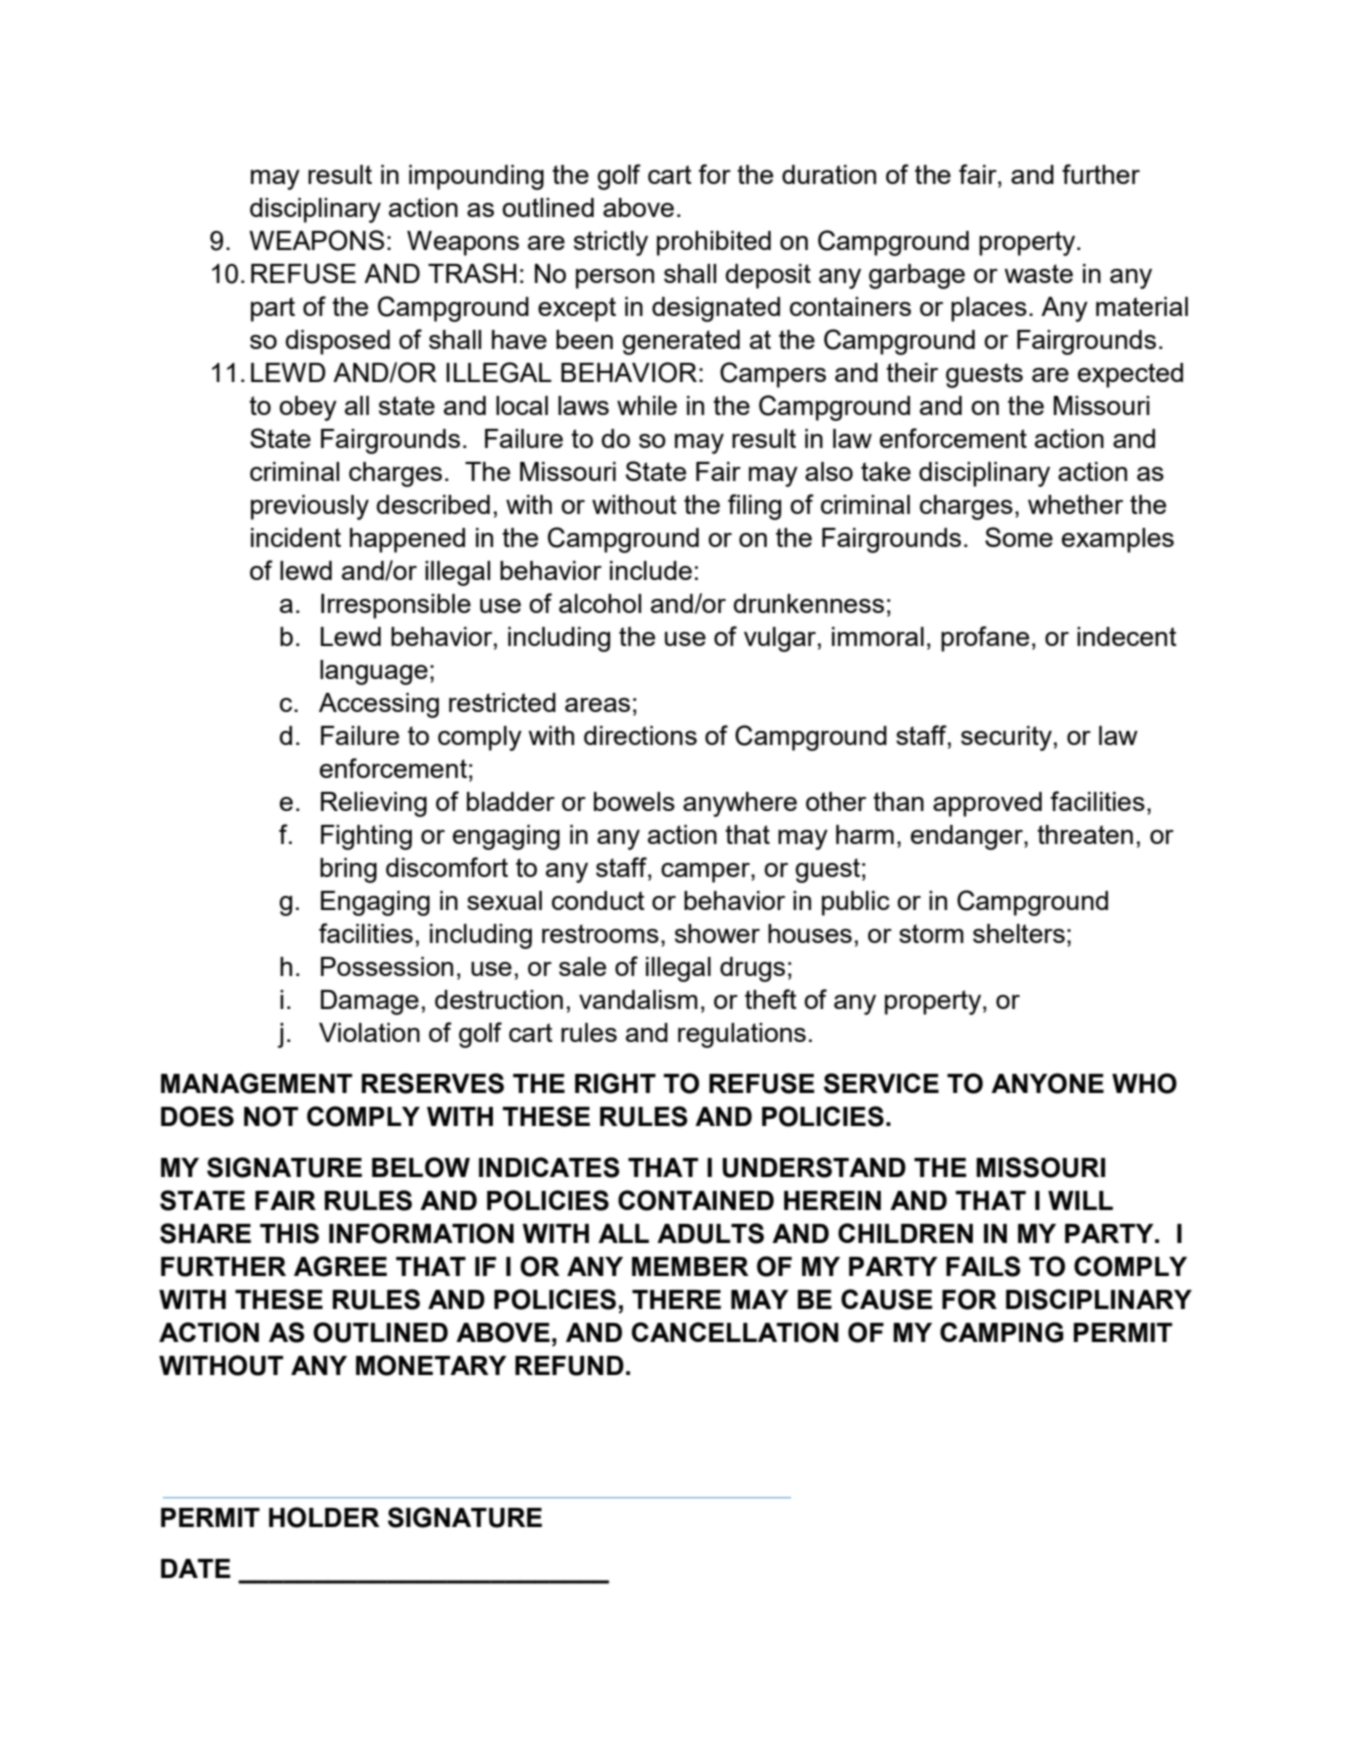 This screenshot has width=1356, height=1755. What do you see at coordinates (1002, 1332) in the screenshot?
I see `CAMPING` at bounding box center [1002, 1332].
